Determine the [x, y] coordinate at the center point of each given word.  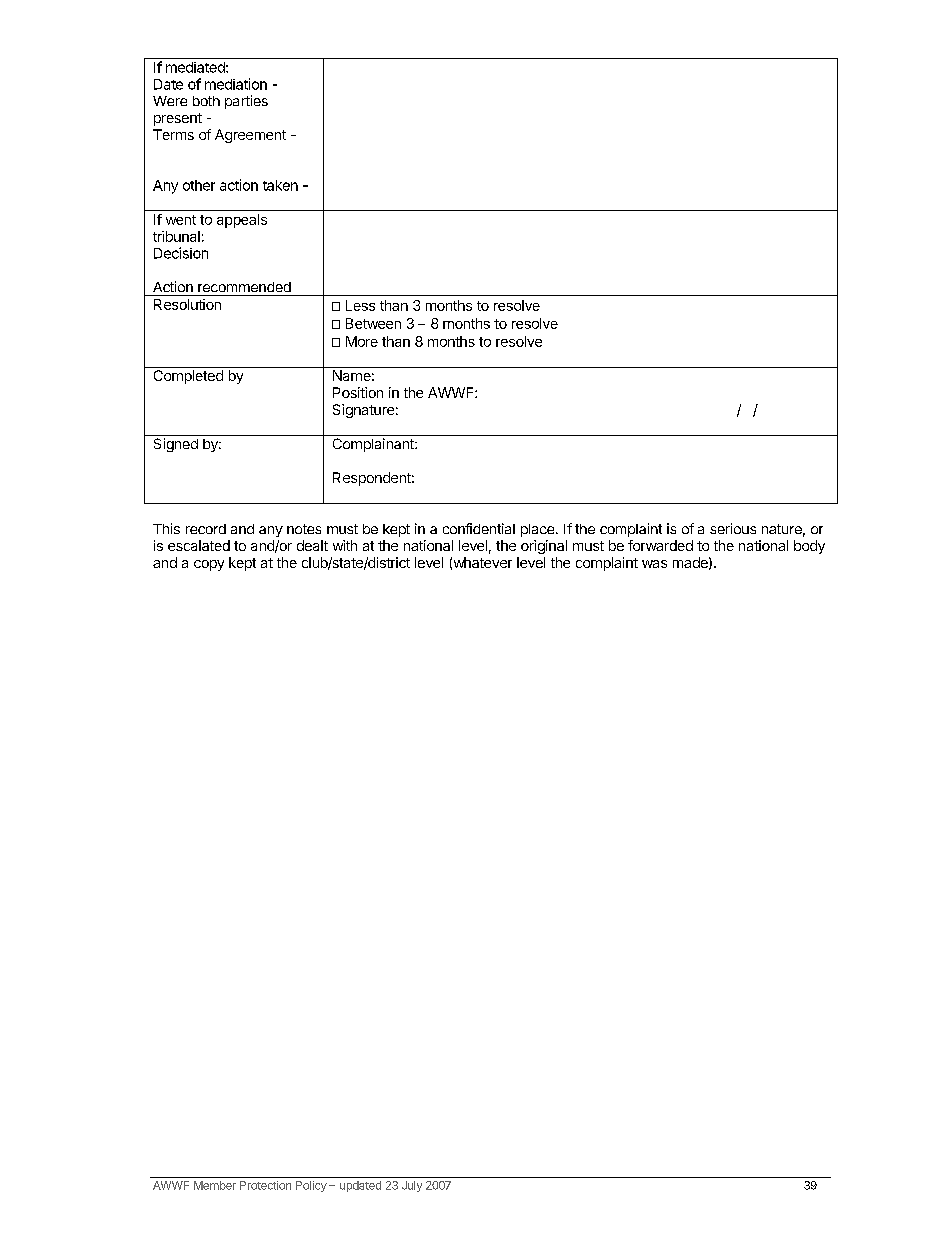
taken [280, 185]
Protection [265, 1185]
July [412, 1186]
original [544, 547]
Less [360, 305]
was [654, 564]
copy [209, 565]
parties [246, 102]
